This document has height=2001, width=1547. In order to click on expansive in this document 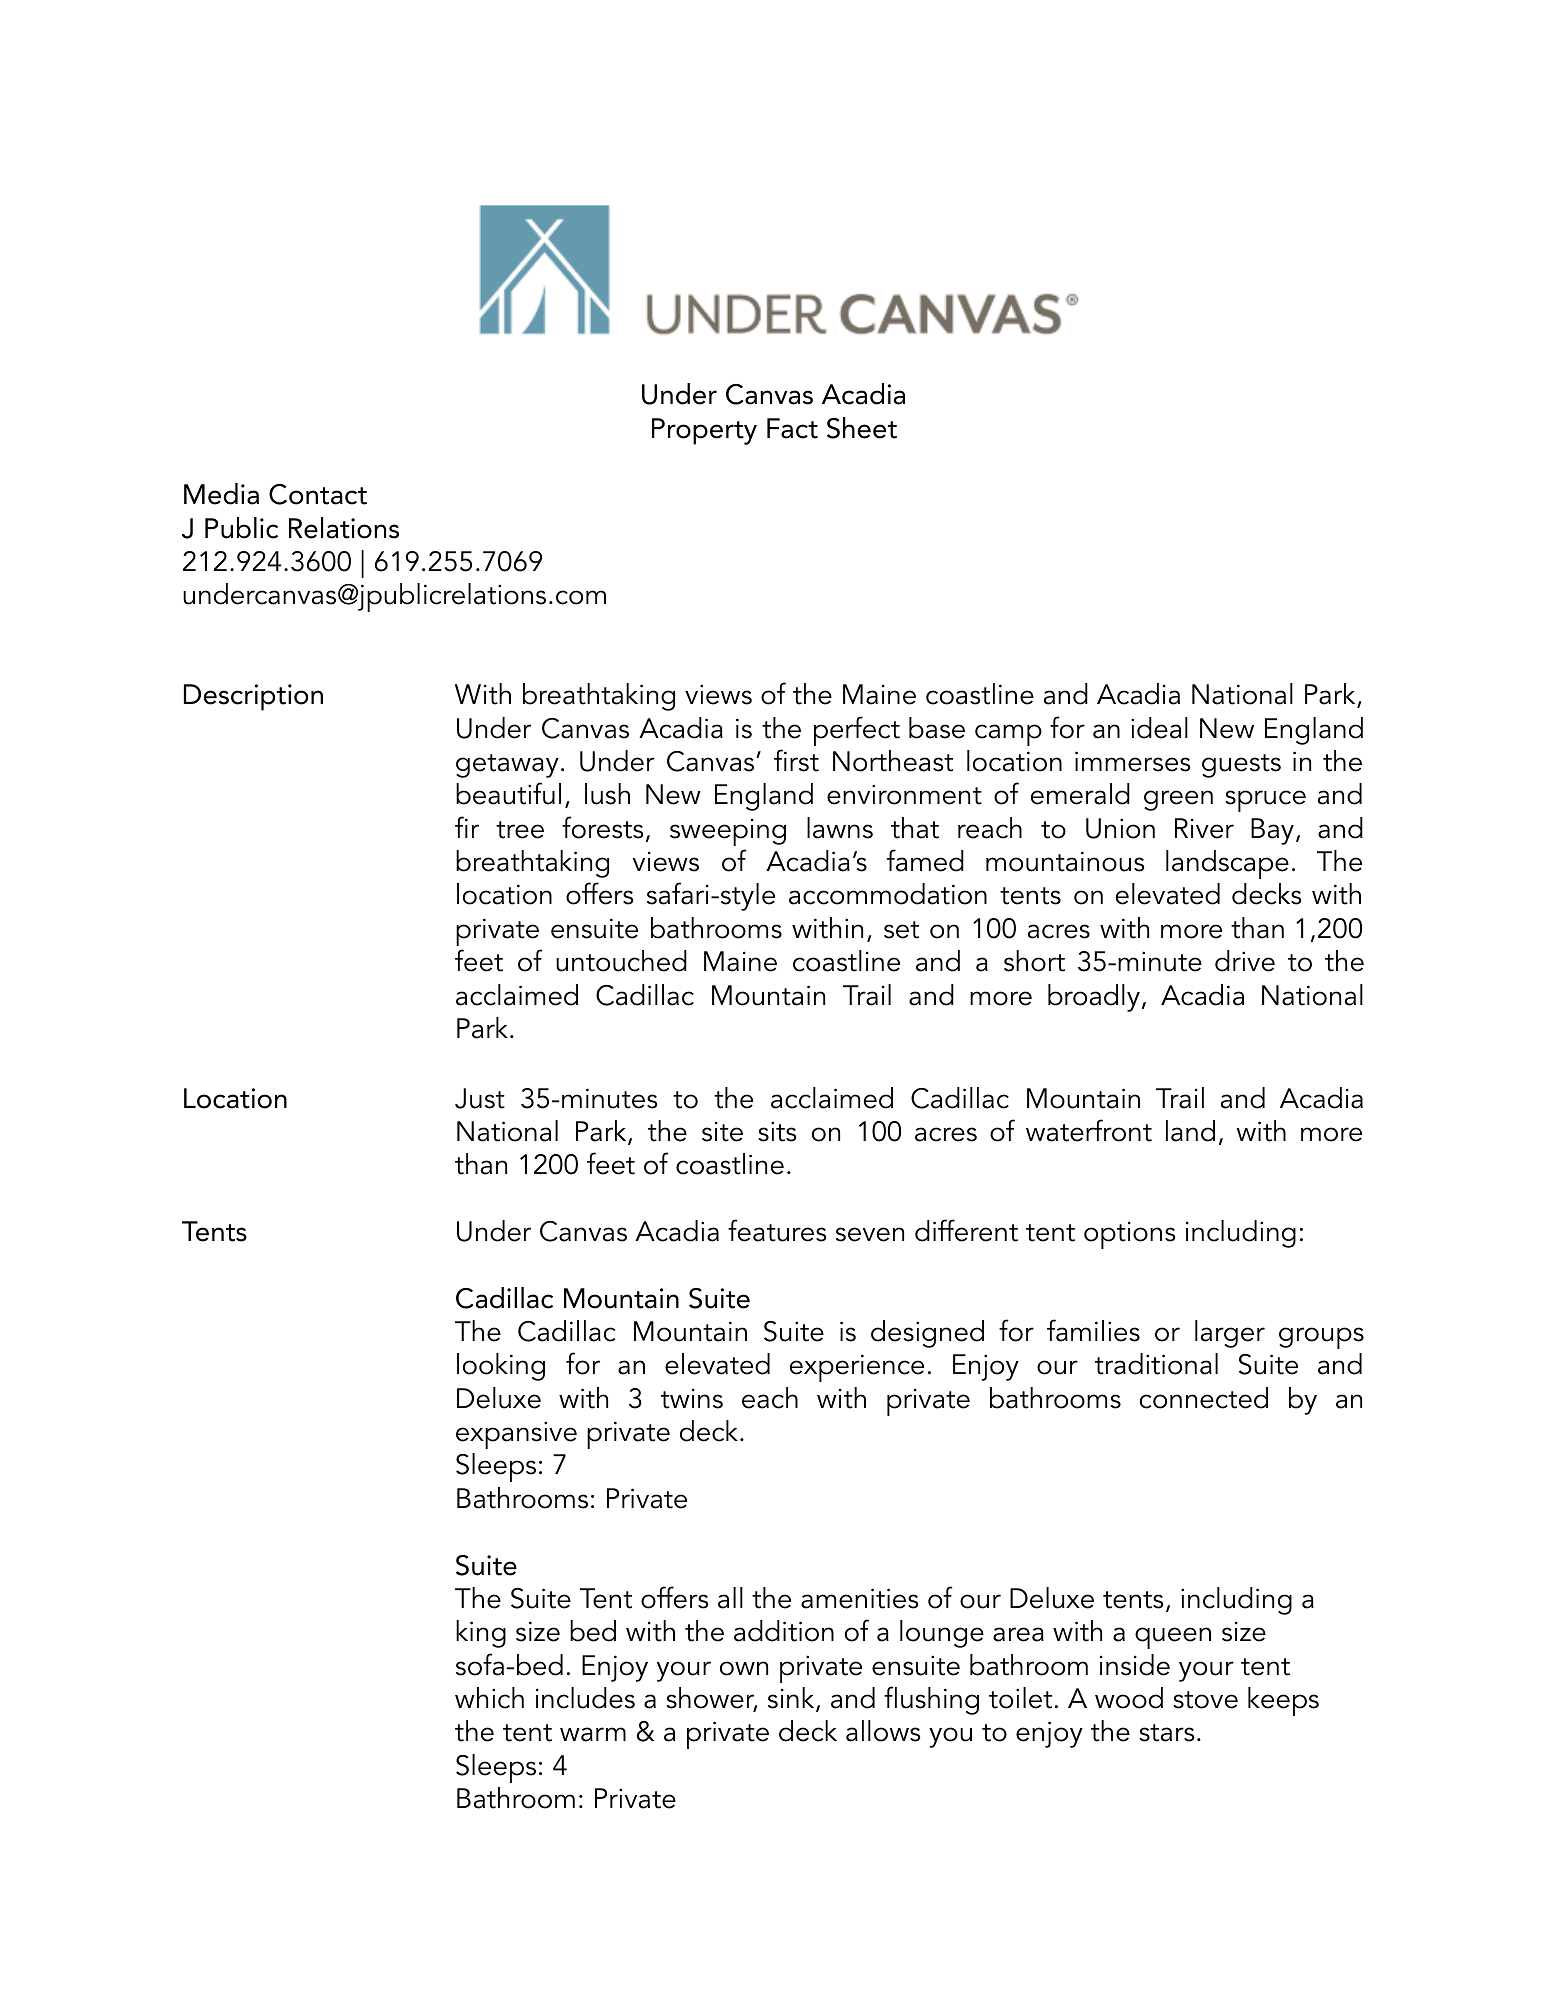, I will do `click(516, 1435)`.
